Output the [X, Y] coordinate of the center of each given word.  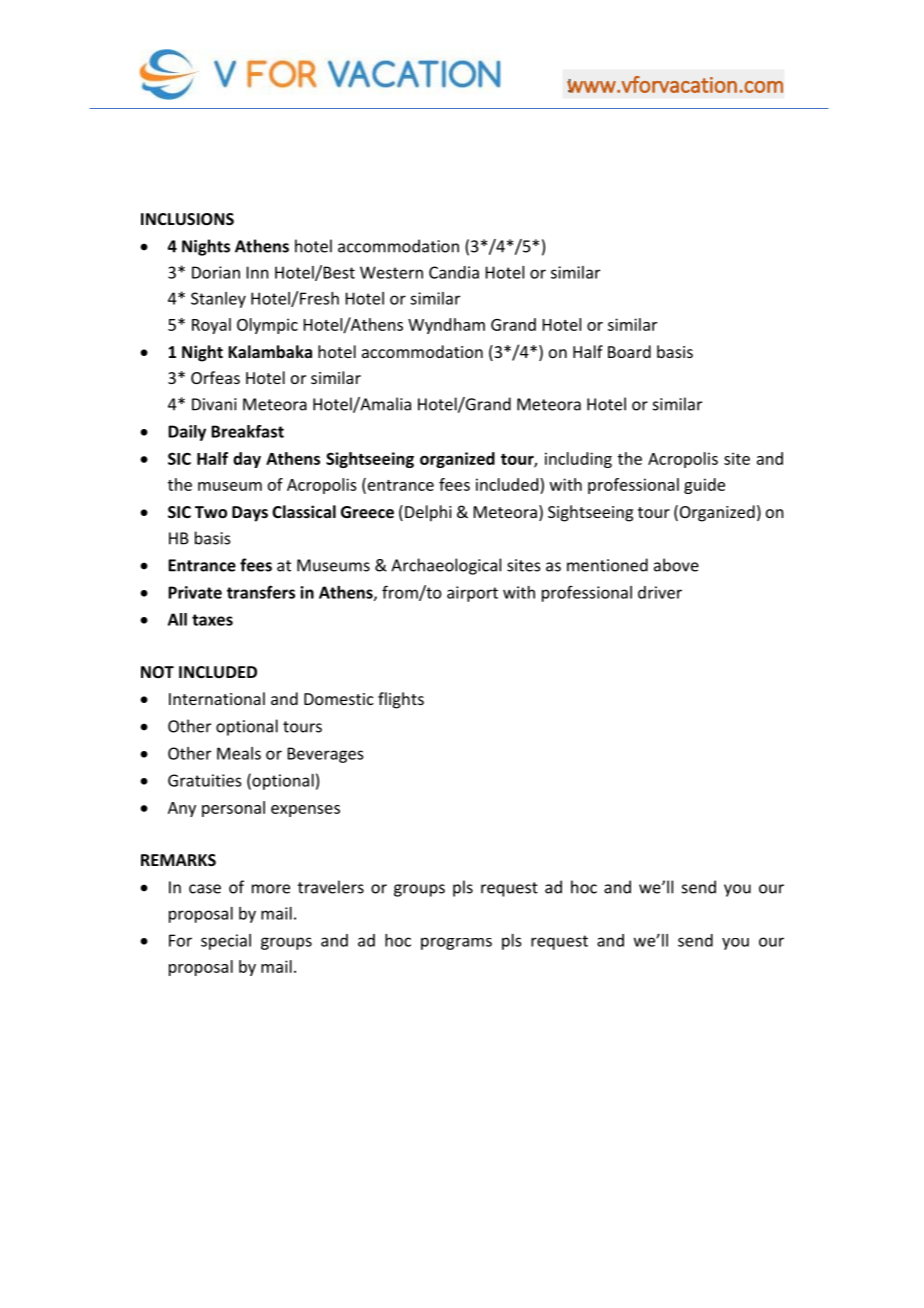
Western [391, 272]
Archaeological [446, 566]
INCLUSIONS [187, 219]
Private [195, 592]
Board [629, 351]
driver [660, 592]
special [226, 942]
